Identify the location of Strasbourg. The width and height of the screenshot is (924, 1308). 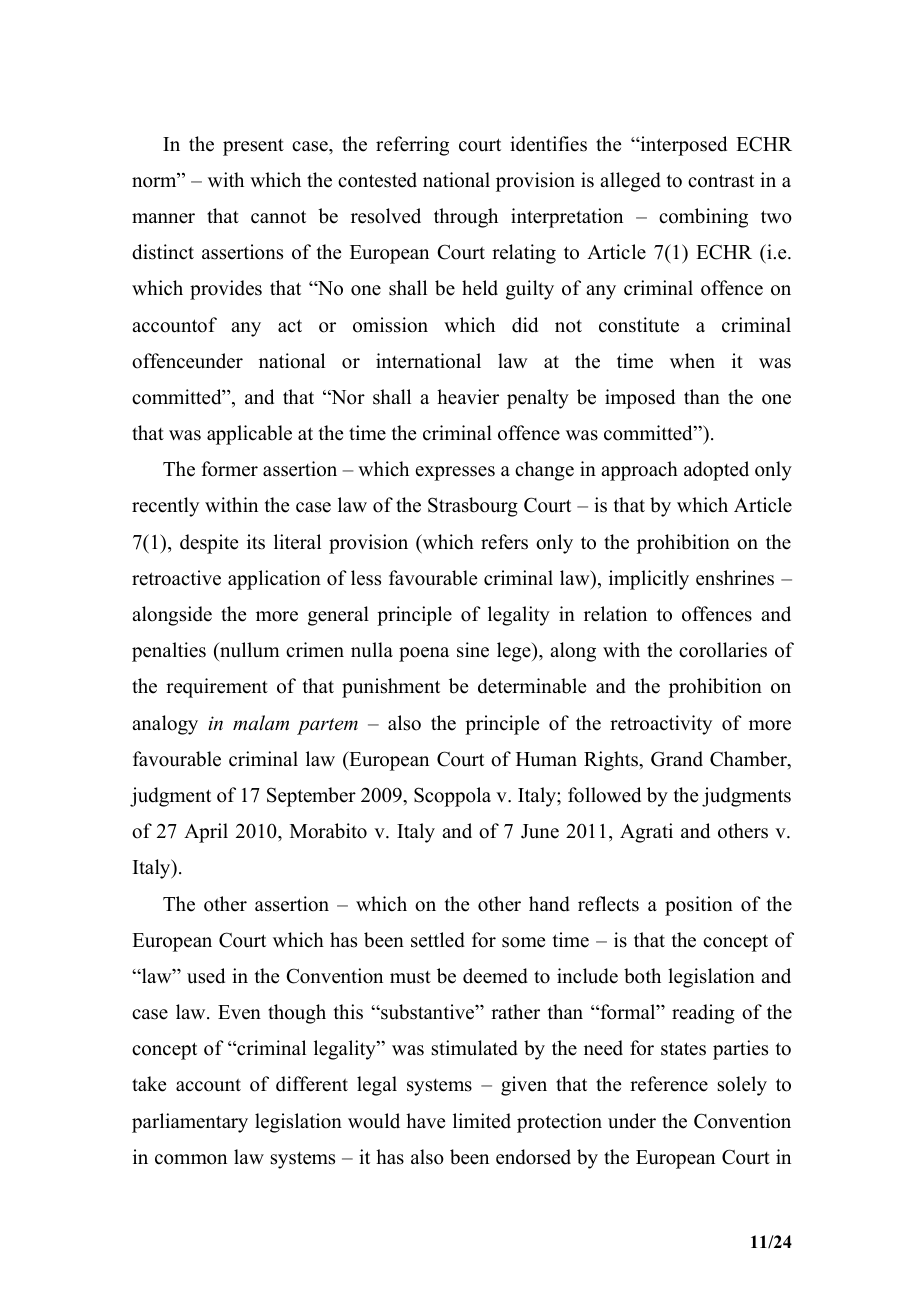
(473, 507).
